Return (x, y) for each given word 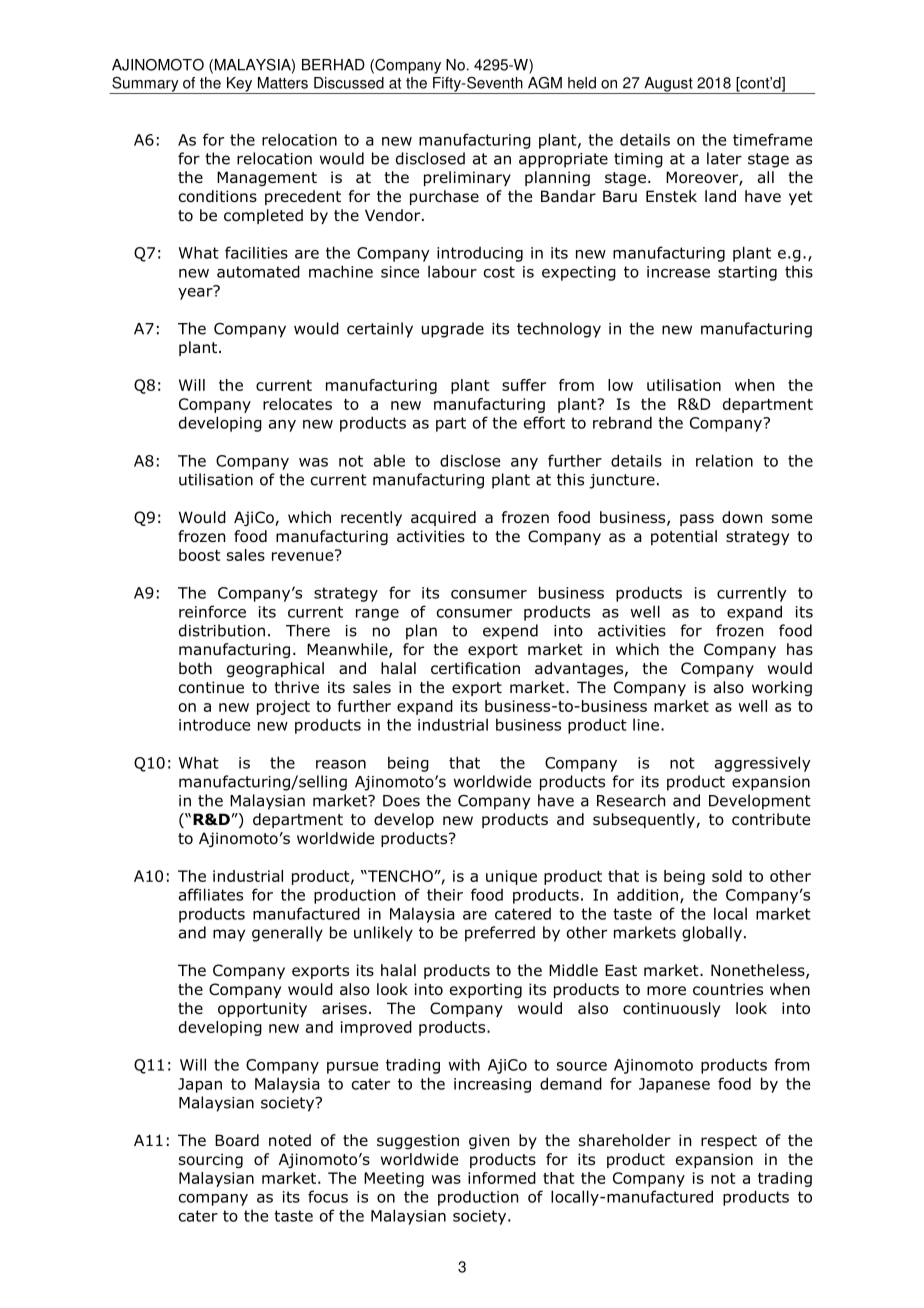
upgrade (453, 330)
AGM (545, 83)
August (668, 85)
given (489, 1141)
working (782, 688)
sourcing (211, 1160)
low (620, 385)
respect (729, 1142)
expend (510, 632)
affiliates (211, 894)
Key (239, 85)
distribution (222, 630)
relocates (297, 404)
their (445, 894)
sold (727, 876)
